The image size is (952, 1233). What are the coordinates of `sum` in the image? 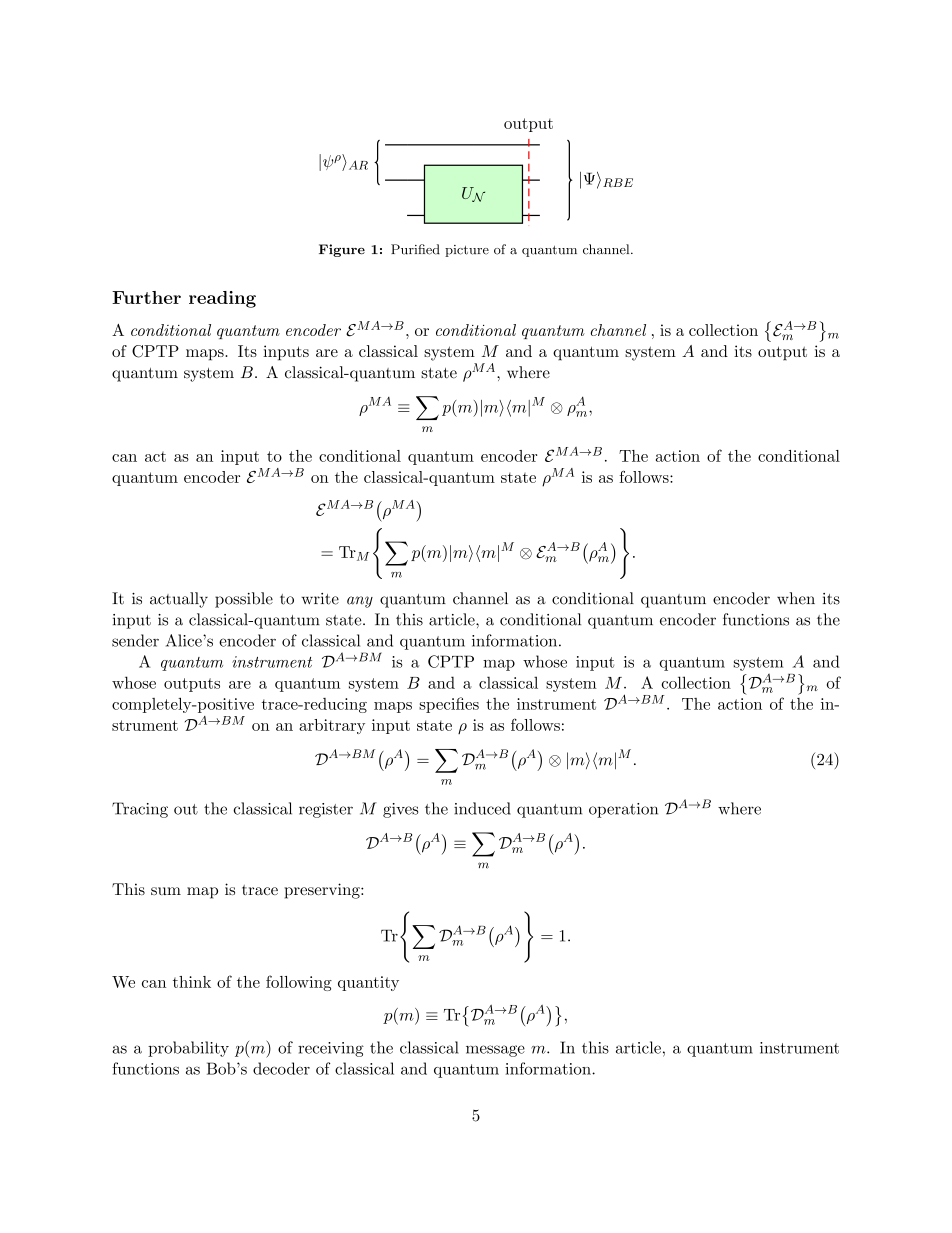 It's located at (166, 891).
